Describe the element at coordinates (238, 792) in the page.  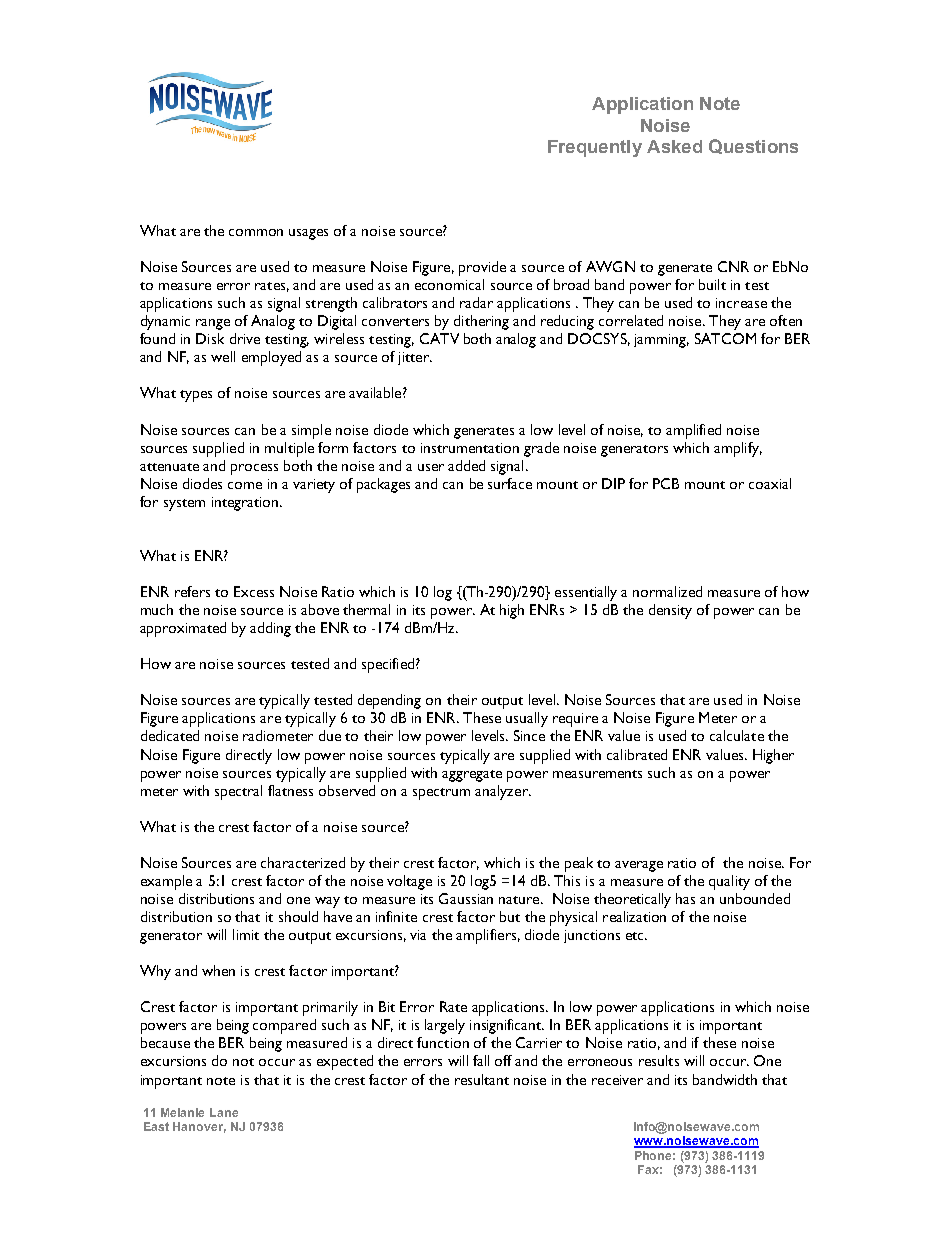
I see `spectral` at that location.
